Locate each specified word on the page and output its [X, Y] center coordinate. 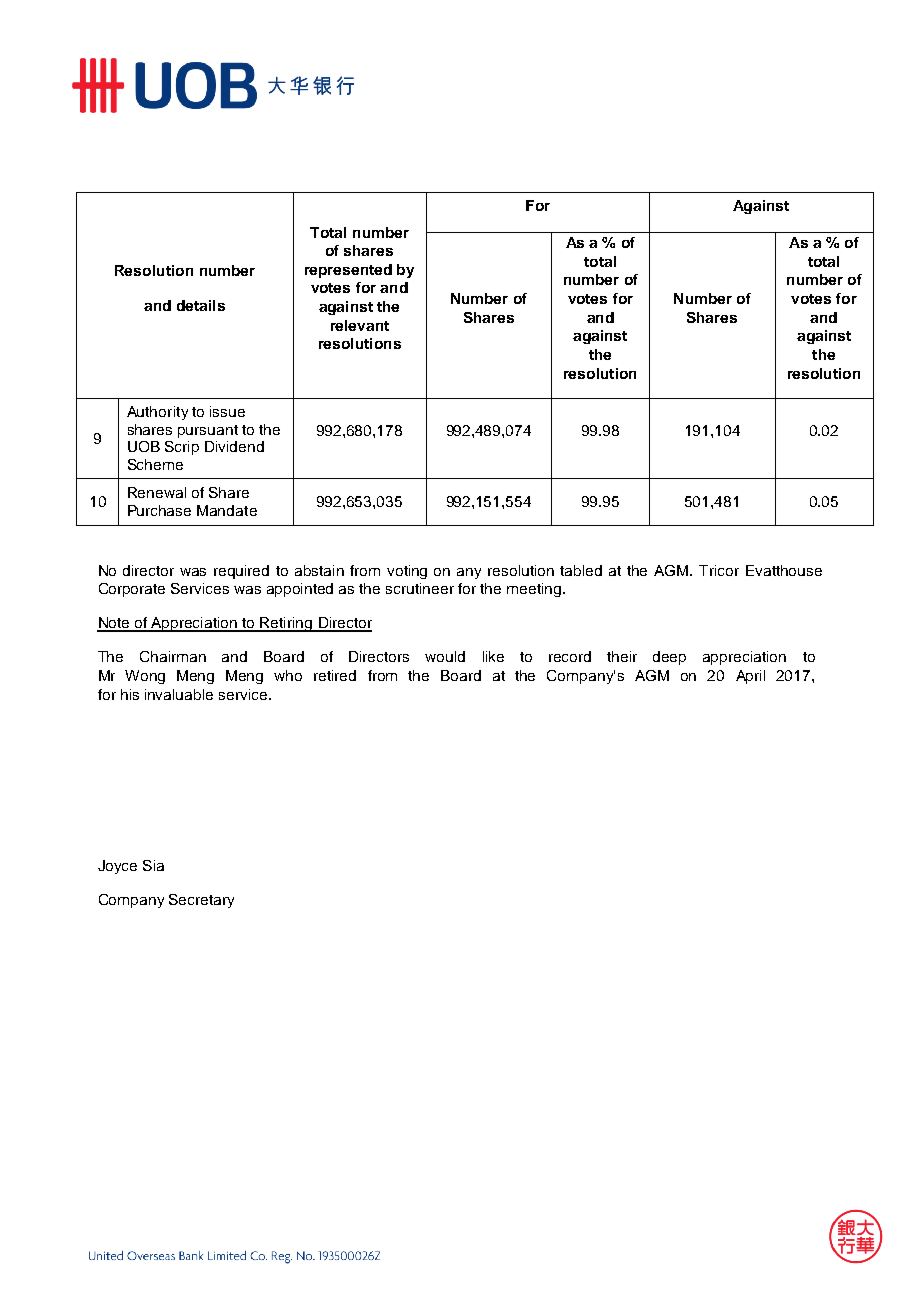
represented [348, 271]
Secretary [201, 901]
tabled [581, 570]
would [445, 656]
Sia [153, 865]
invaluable [179, 694]
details [201, 305]
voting [407, 572]
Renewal [157, 492]
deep [669, 658]
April [750, 677]
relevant [360, 325]
